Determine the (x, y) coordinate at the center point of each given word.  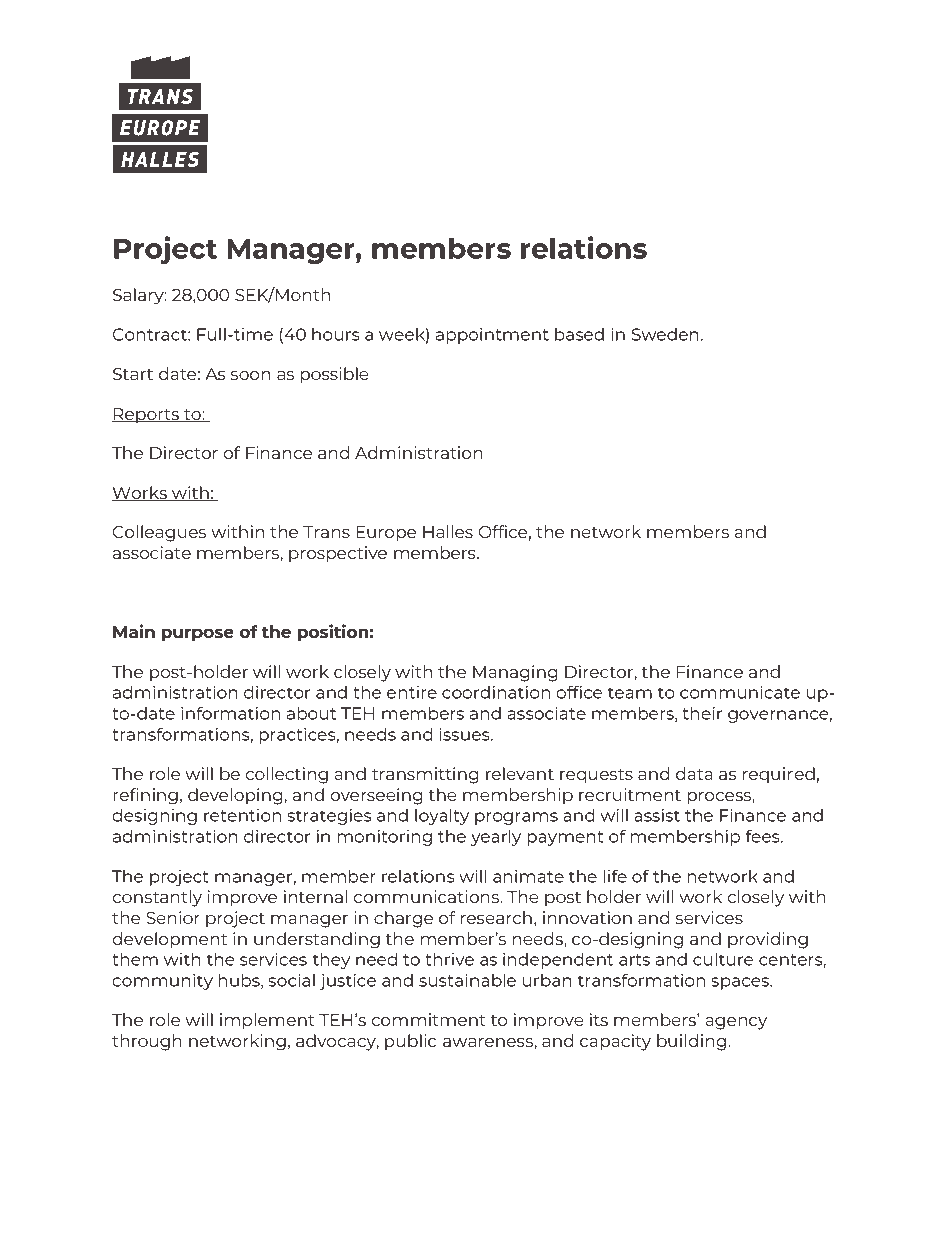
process (720, 798)
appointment (492, 336)
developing (236, 796)
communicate (740, 692)
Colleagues (159, 533)
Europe (386, 534)
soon (250, 375)
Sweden (665, 334)
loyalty (442, 816)
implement (267, 1021)
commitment (428, 1019)
